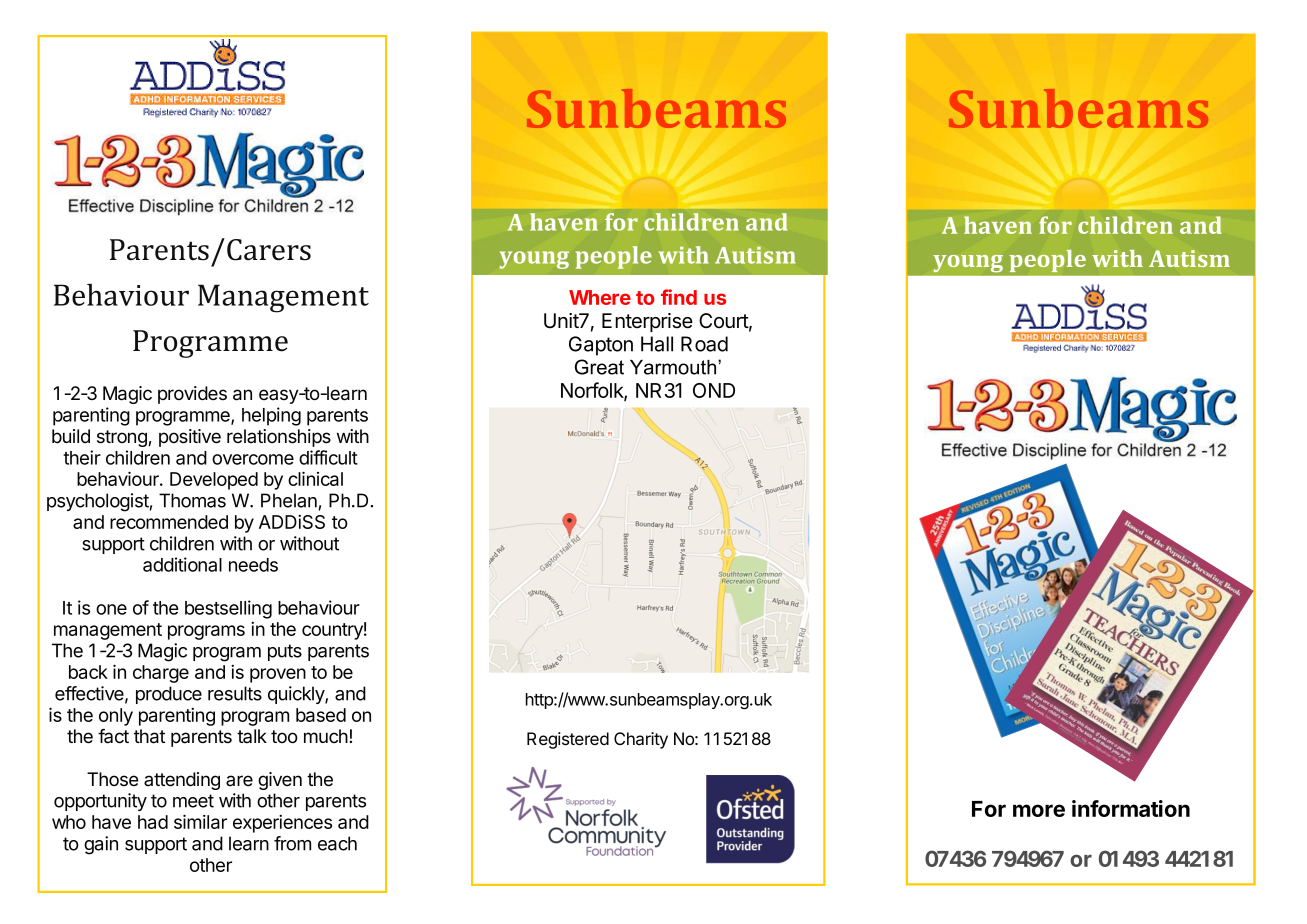  I want to click on that, so click(149, 736).
